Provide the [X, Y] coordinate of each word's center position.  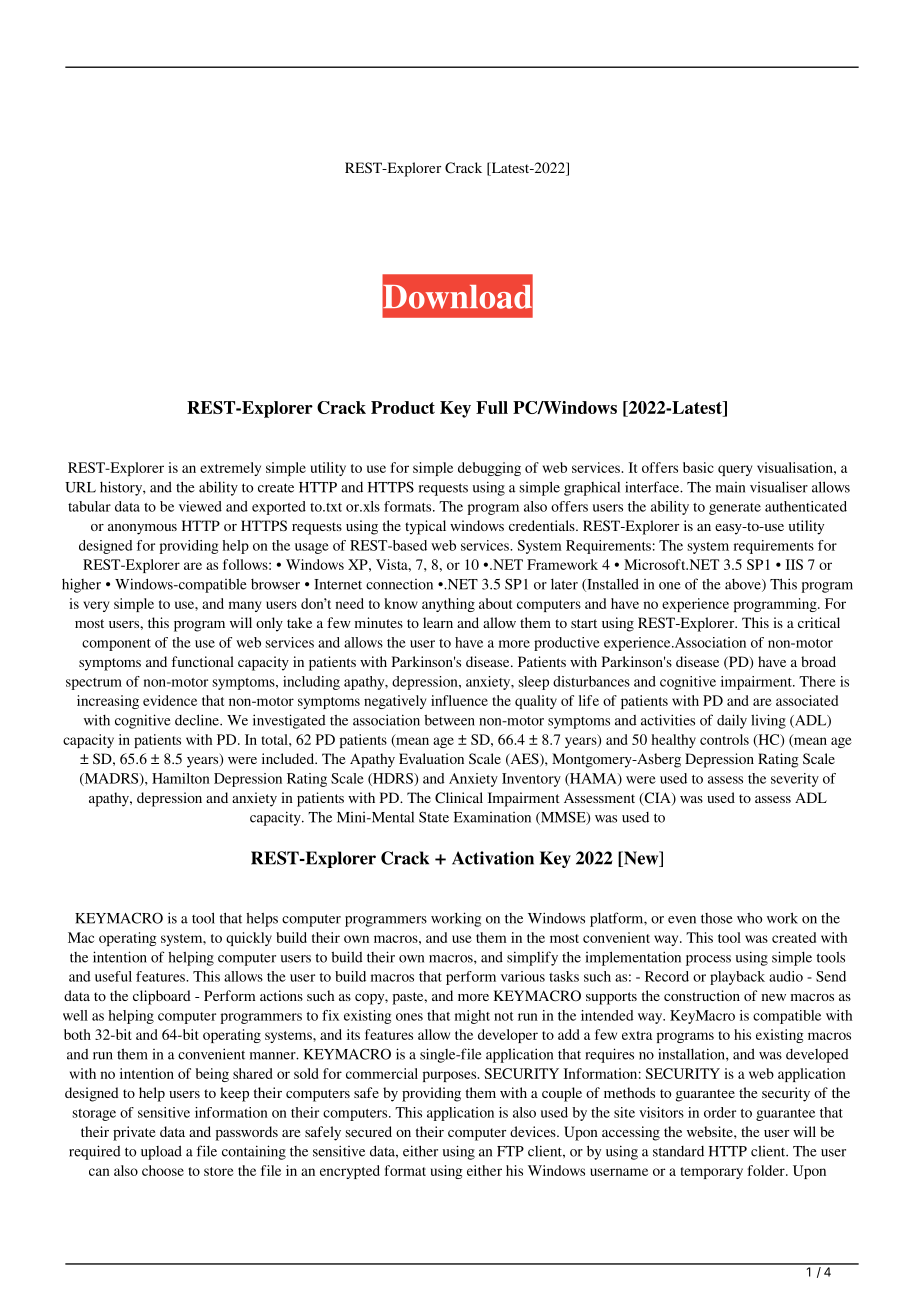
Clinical [459, 798]
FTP [510, 1151]
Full [492, 407]
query [735, 470]
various [523, 976]
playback [737, 978]
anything [448, 605]
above [744, 585]
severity [795, 780]
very [96, 606]
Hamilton [181, 778]
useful [113, 976]
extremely [230, 469]
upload [161, 1152]
